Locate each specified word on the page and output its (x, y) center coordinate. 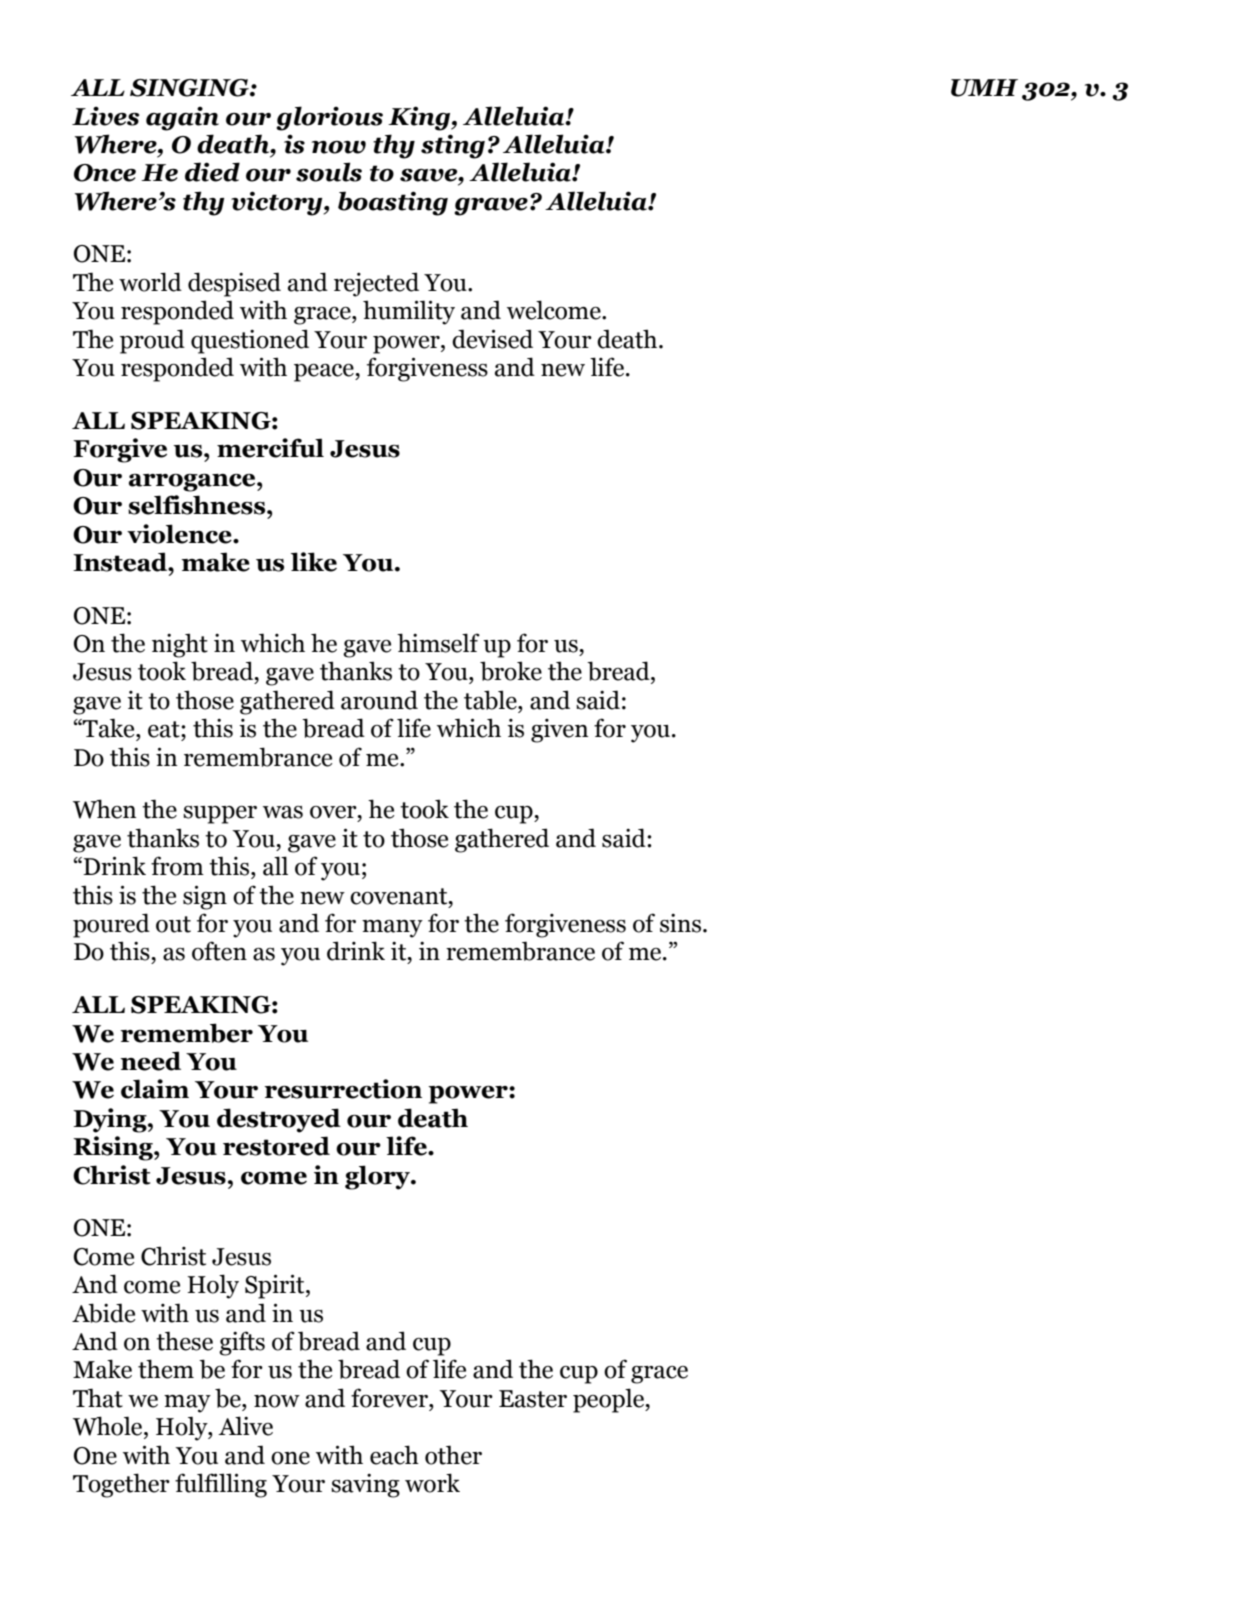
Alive (245, 1426)
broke (511, 671)
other (453, 1455)
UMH (984, 88)
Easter (533, 1399)
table (491, 700)
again (182, 118)
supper (220, 815)
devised (492, 339)
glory (378, 1177)
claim (155, 1089)
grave (491, 207)
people (609, 1400)
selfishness (198, 505)
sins (682, 923)
